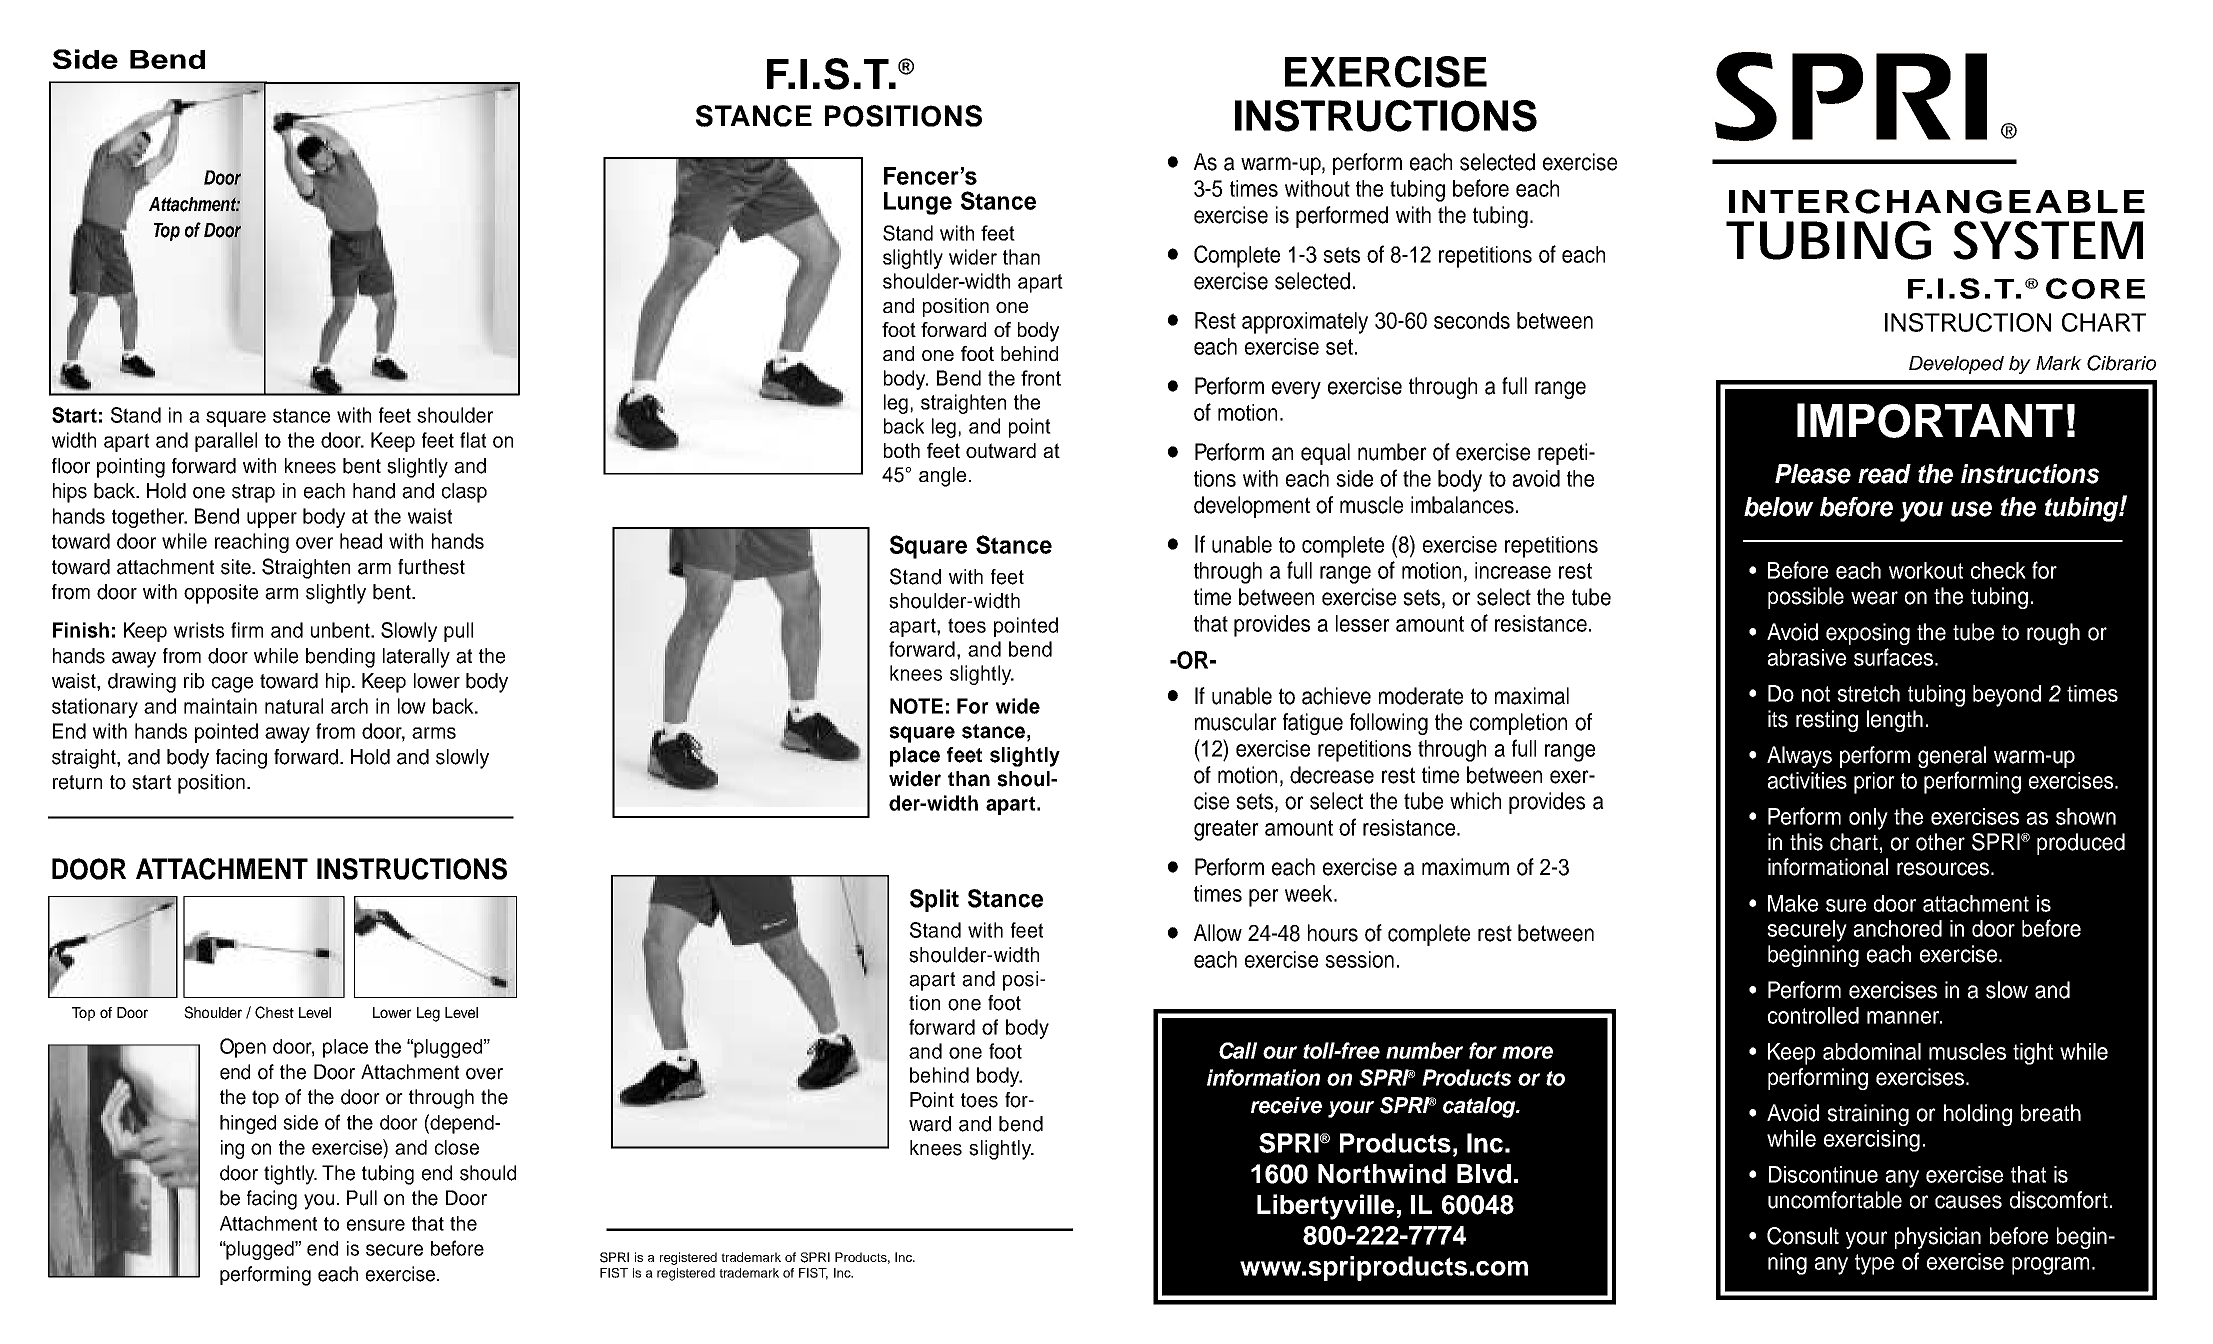 The height and width of the page is (1344, 2213). I want to click on both, so click(902, 450).
